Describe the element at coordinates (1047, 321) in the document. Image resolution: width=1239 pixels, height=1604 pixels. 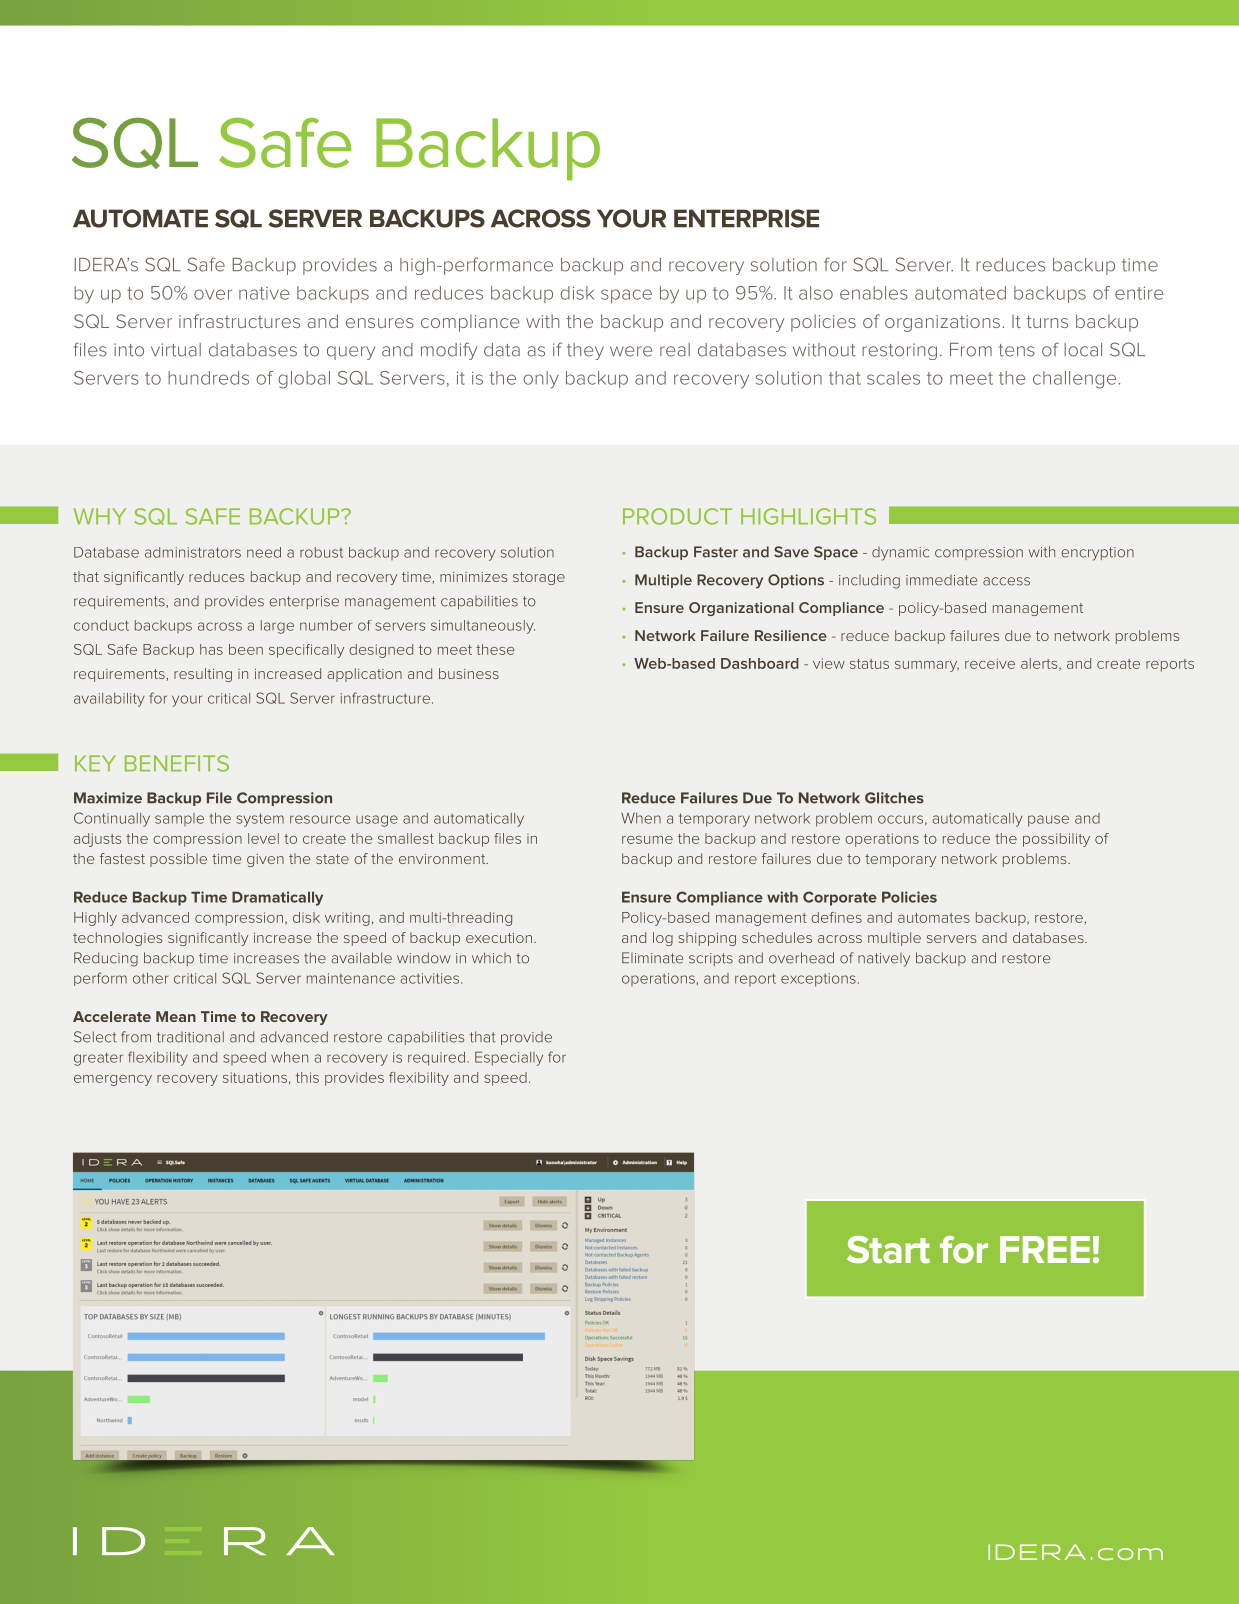
I see `turns` at that location.
